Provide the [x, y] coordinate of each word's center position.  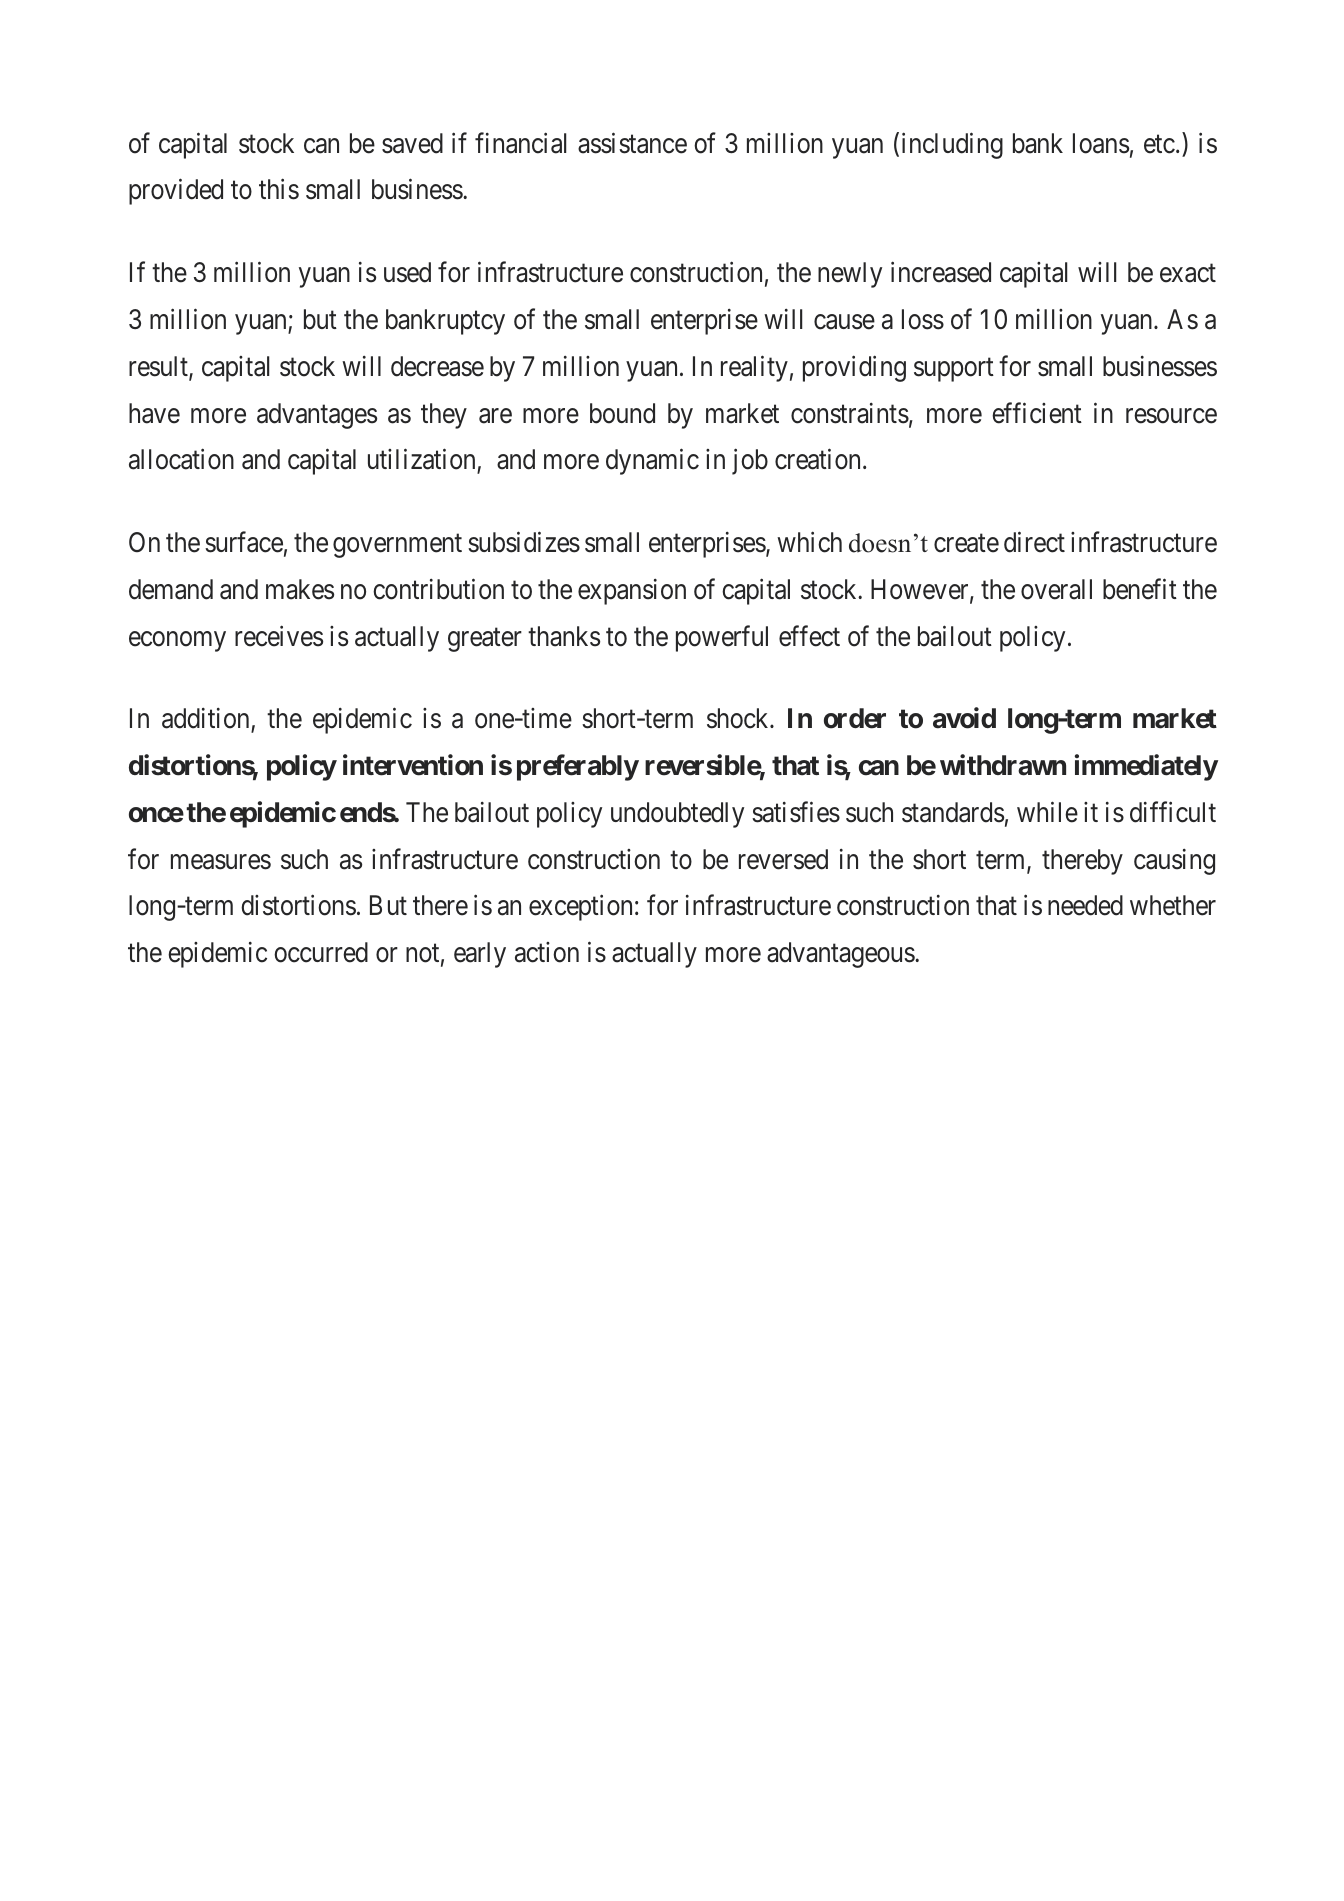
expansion [632, 592]
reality [754, 368]
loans [1101, 143]
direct [1034, 542]
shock [739, 718]
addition [207, 720]
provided [176, 192]
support [954, 370]
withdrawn [1003, 765]
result [159, 367]
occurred [321, 952]
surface [244, 542]
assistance [632, 143]
